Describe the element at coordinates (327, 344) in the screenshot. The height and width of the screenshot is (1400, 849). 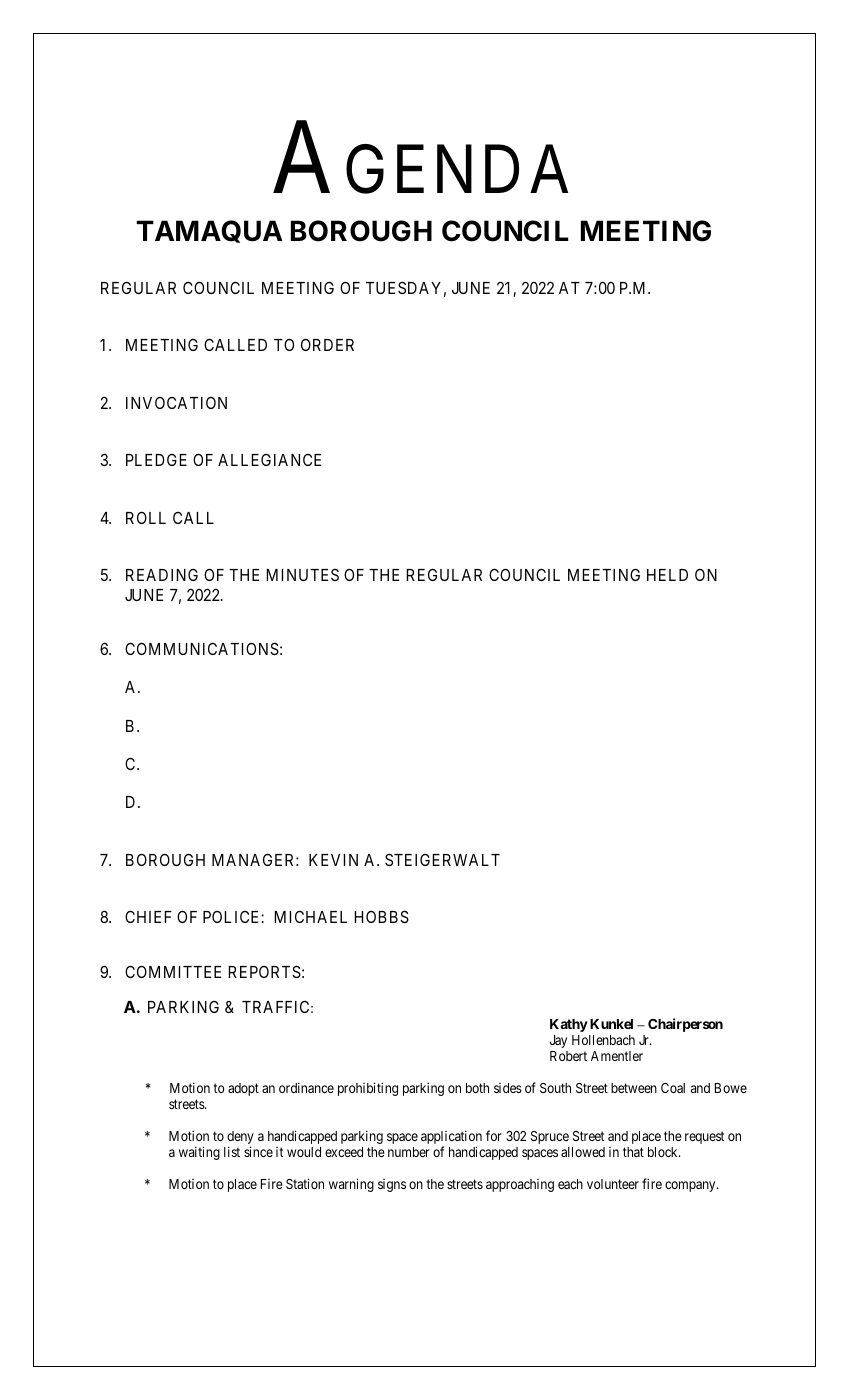
I see `ORDER` at that location.
